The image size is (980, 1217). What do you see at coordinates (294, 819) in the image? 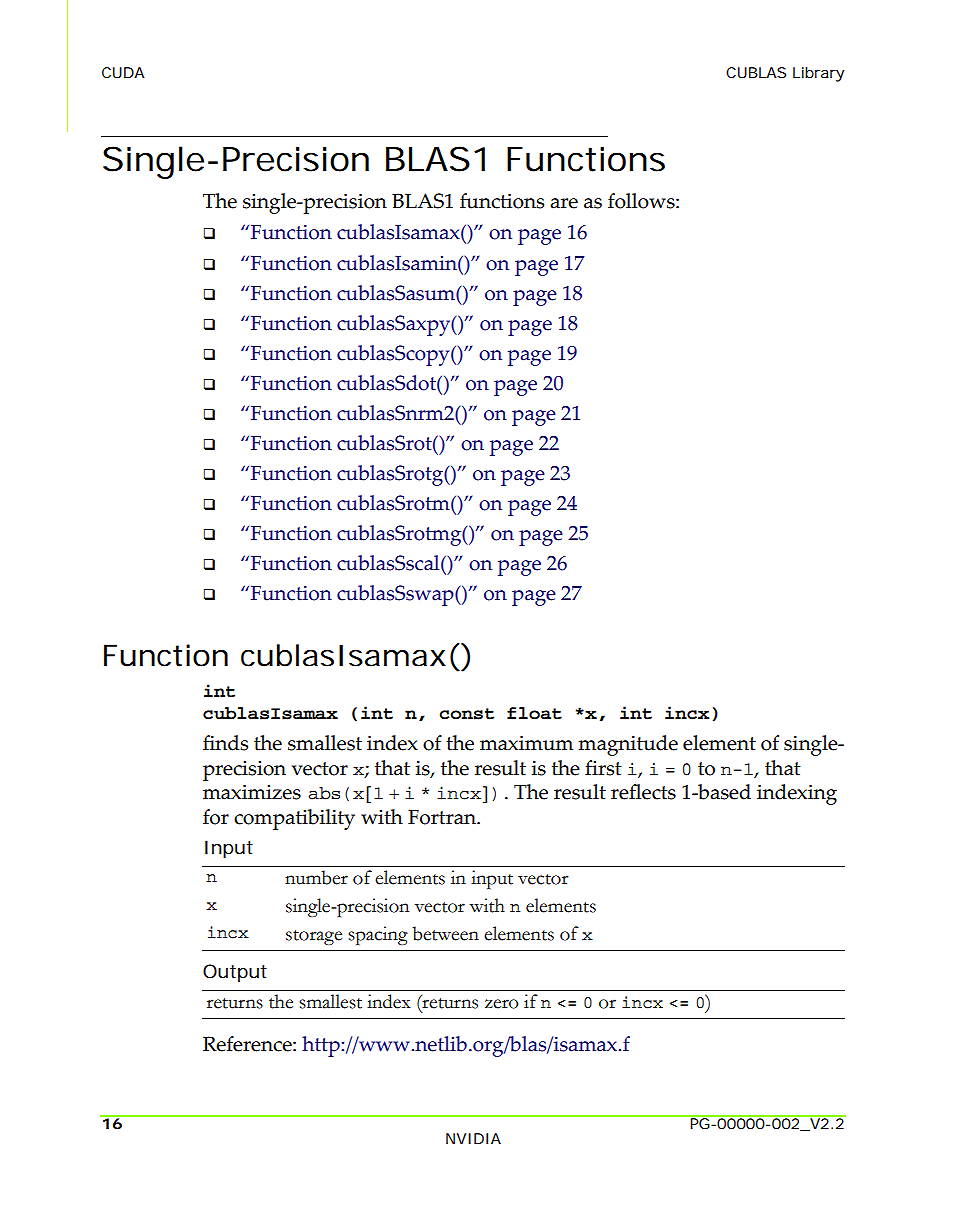
I see `compatibility` at bounding box center [294, 819].
